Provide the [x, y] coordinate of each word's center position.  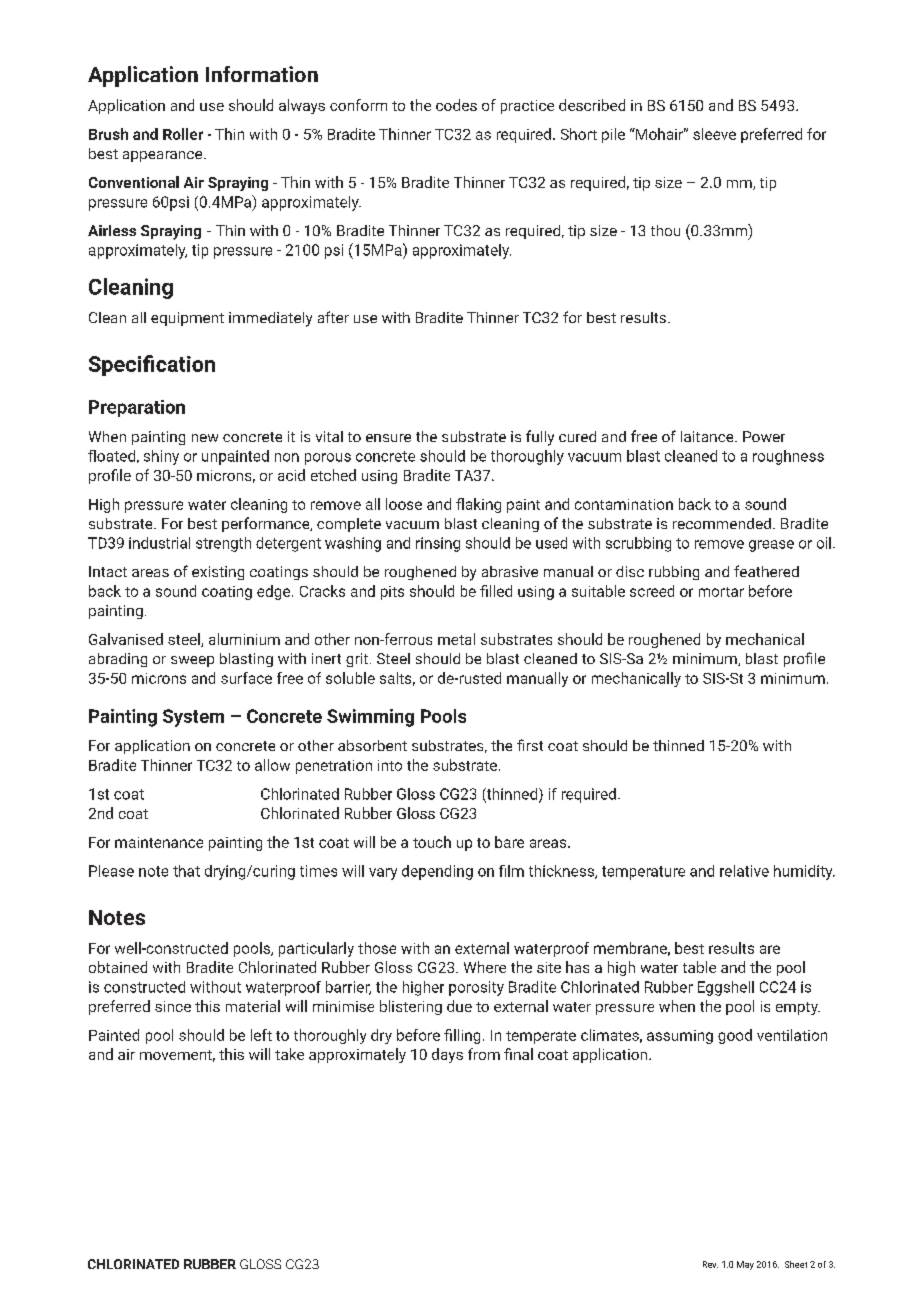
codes [456, 105]
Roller [183, 134]
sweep [192, 661]
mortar [721, 592]
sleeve [714, 134]
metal [456, 639]
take [289, 1054]
